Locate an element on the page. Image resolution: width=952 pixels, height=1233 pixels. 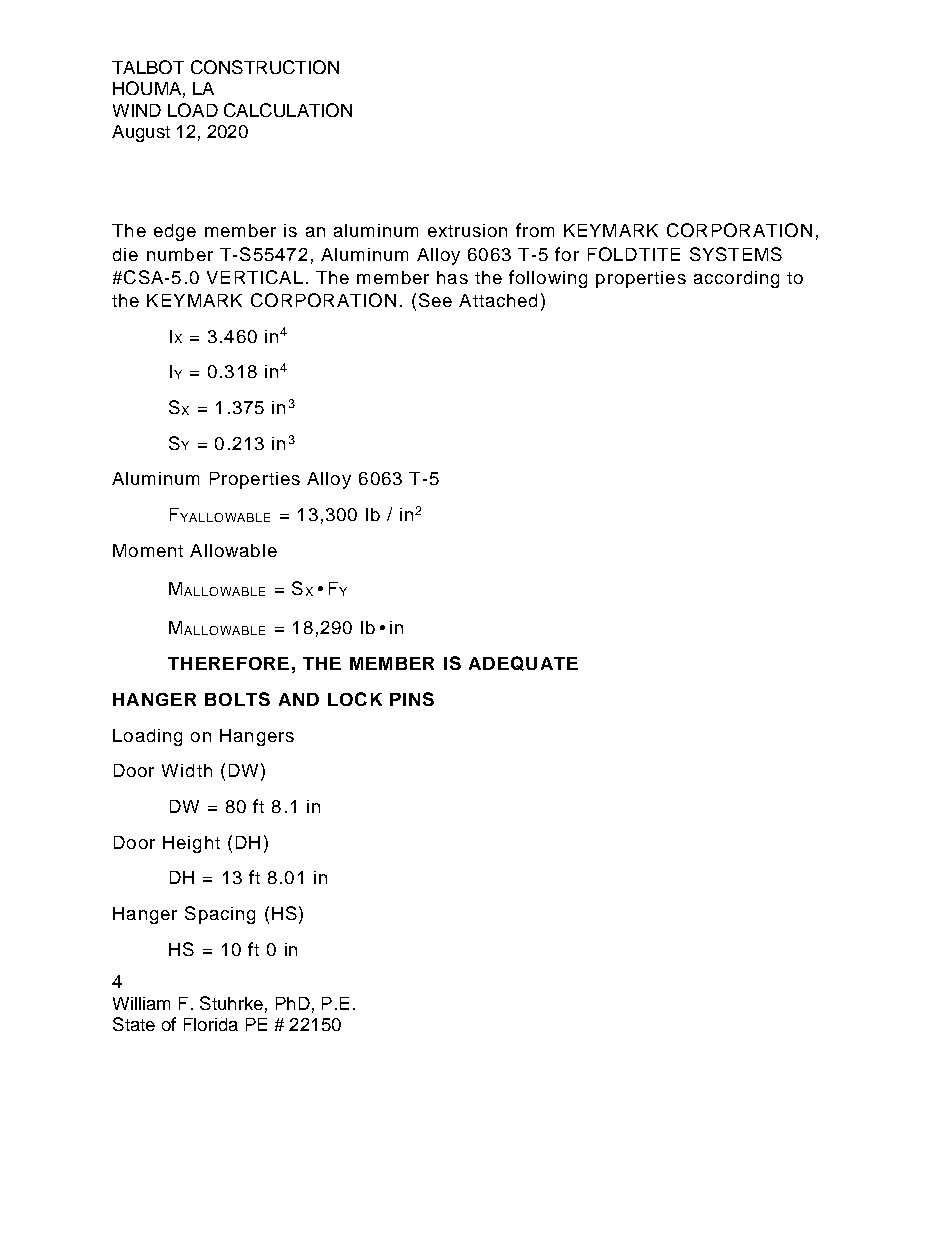
Moment is located at coordinates (148, 550).
